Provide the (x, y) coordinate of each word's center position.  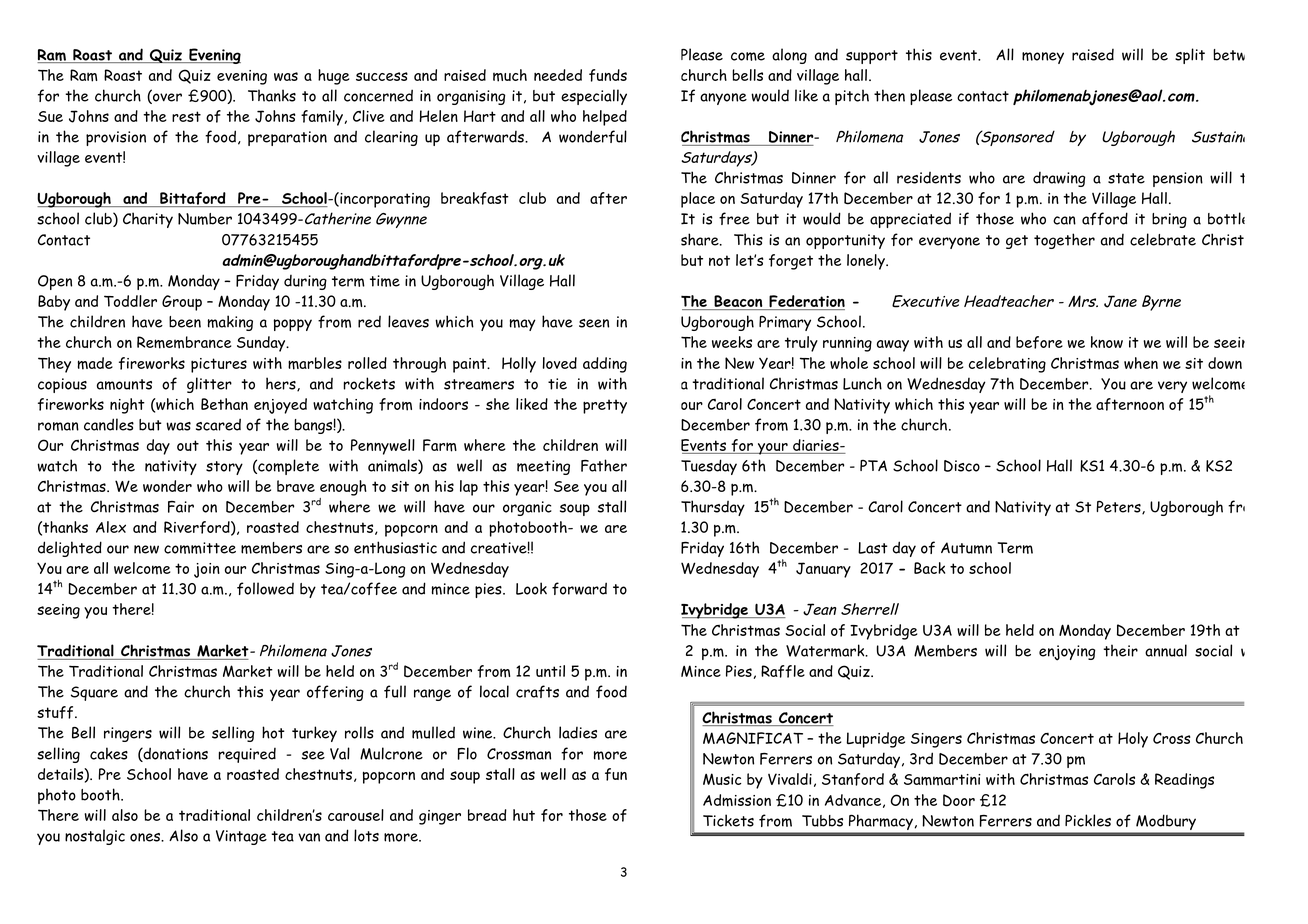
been (185, 322)
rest (186, 116)
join (207, 570)
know (1107, 342)
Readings (1184, 781)
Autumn (966, 548)
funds (608, 75)
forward (579, 588)
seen (594, 323)
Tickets (728, 820)
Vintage (241, 837)
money (1043, 58)
